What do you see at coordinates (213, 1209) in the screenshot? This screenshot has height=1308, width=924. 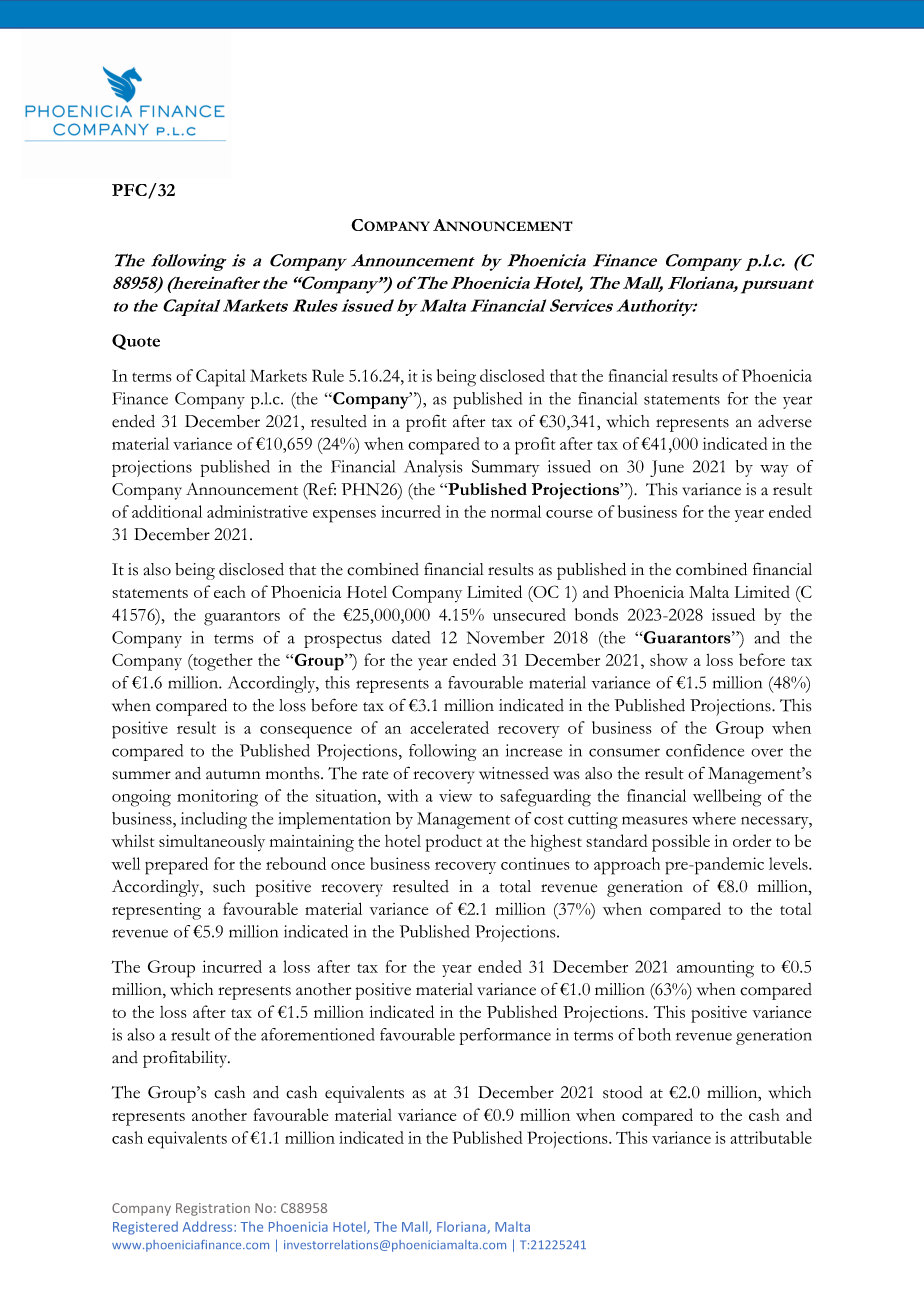 I see `Registration` at bounding box center [213, 1209].
